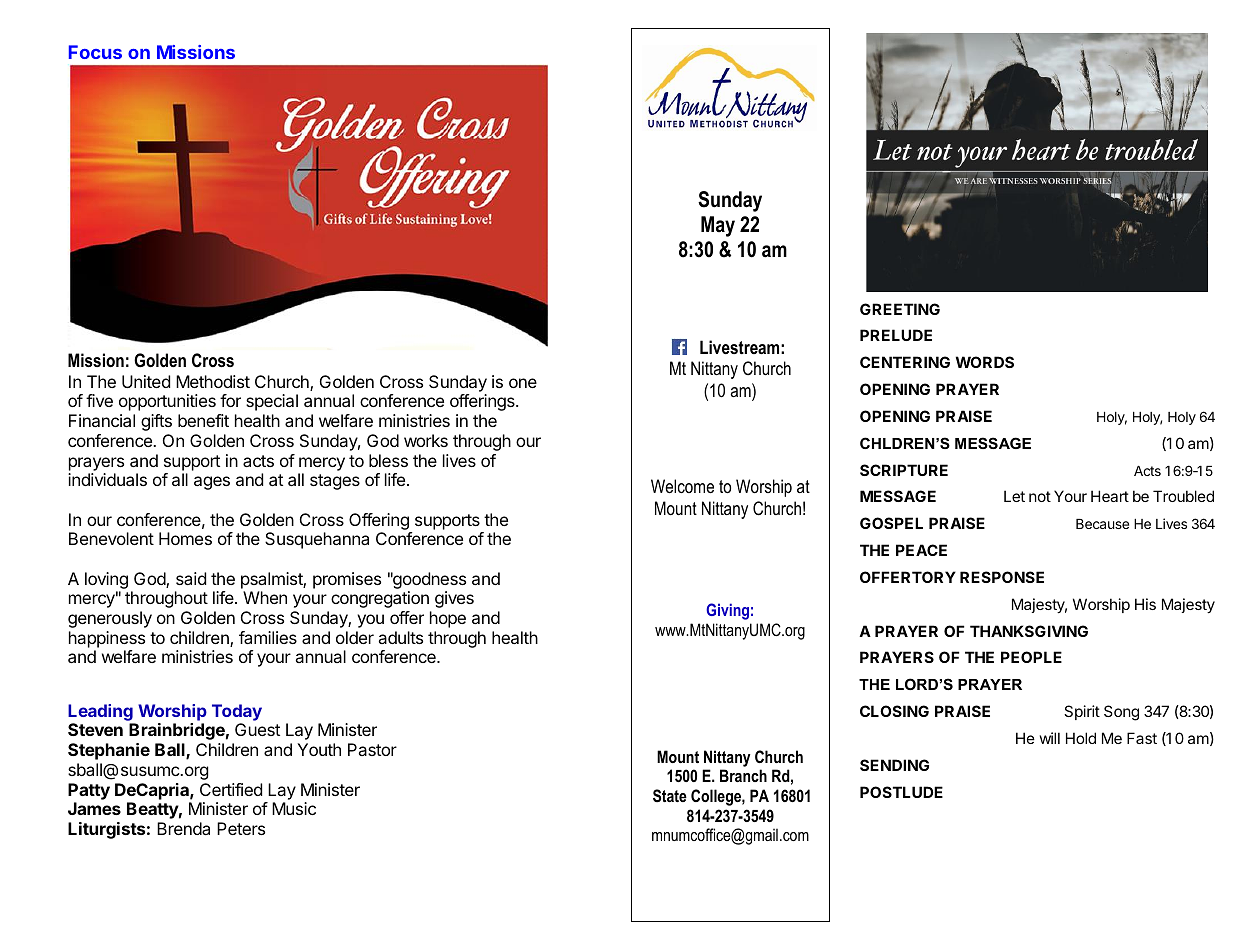 The image size is (1233, 952). Describe the element at coordinates (718, 226) in the screenshot. I see `May` at that location.
